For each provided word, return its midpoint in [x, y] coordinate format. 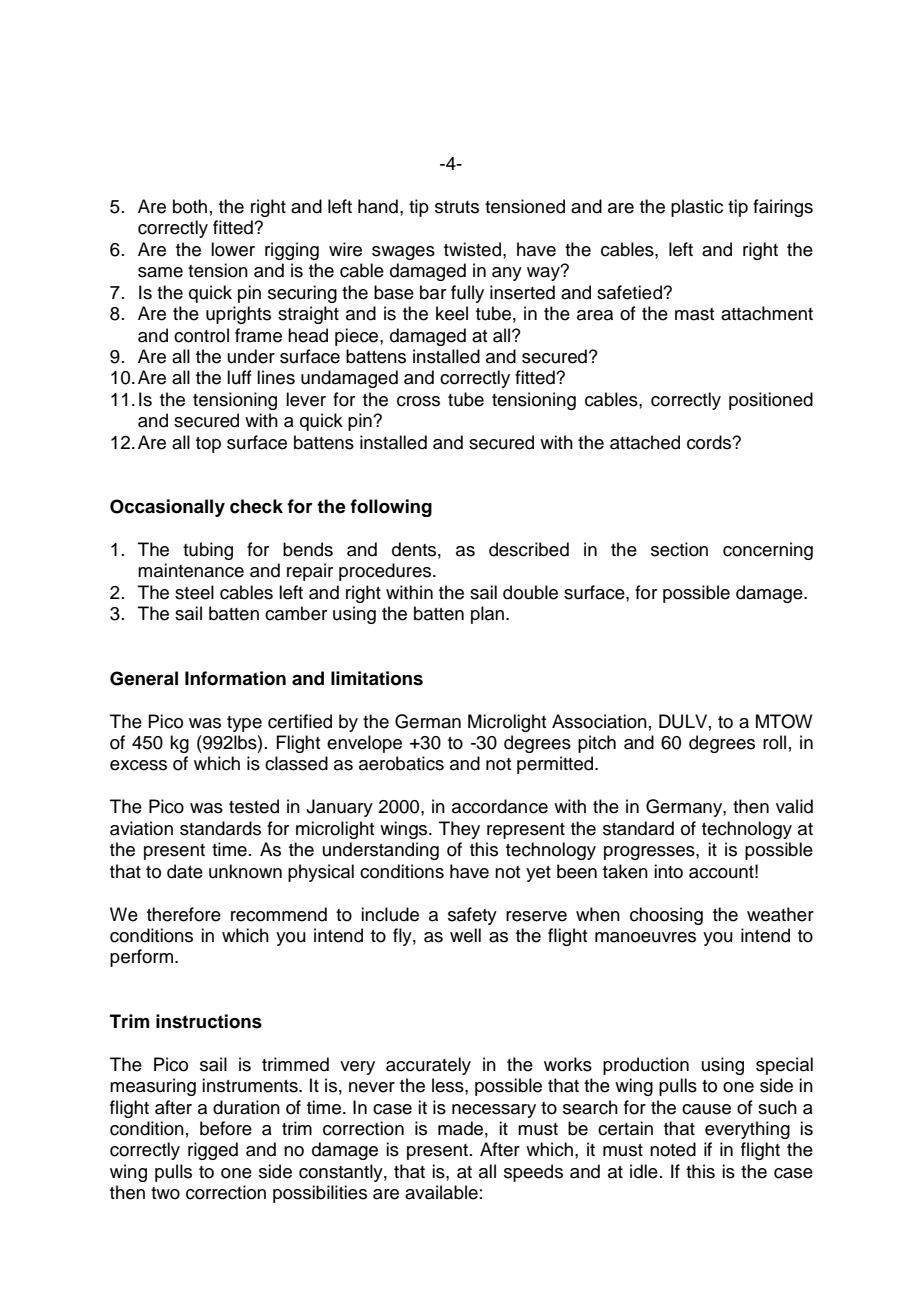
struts [457, 207]
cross [418, 401]
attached [645, 442]
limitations [377, 678]
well [465, 935]
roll [774, 742]
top [208, 445]
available [441, 1192]
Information [235, 678]
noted [673, 1149]
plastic [697, 208]
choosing [666, 916]
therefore [184, 914]
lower [233, 249]
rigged [213, 1151]
